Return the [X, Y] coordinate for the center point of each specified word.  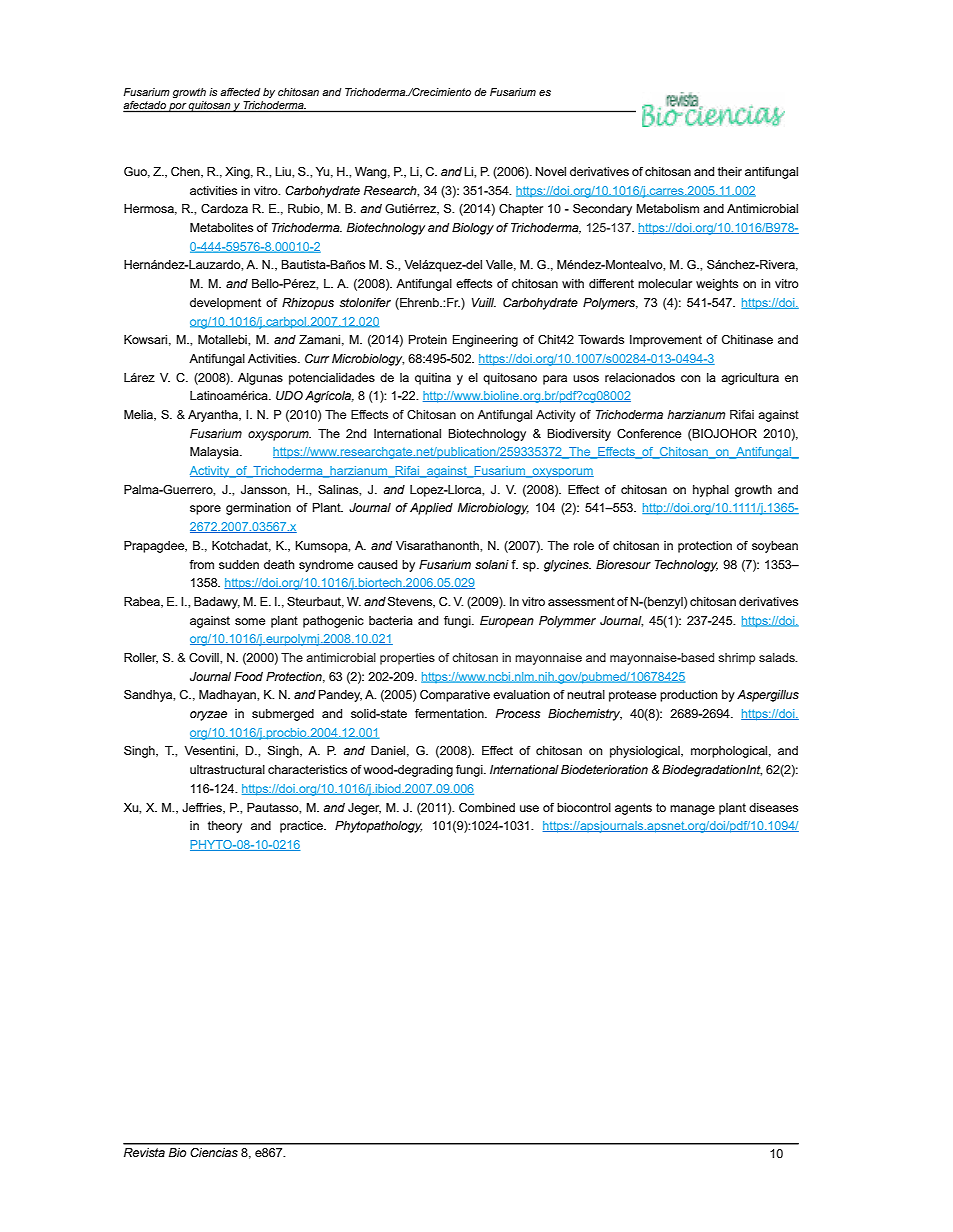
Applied [431, 509]
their [730, 171]
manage [692, 810]
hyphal [711, 491]
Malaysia [215, 453]
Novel [551, 171]
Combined [487, 807]
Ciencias [214, 1152]
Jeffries [203, 808]
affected [240, 92]
